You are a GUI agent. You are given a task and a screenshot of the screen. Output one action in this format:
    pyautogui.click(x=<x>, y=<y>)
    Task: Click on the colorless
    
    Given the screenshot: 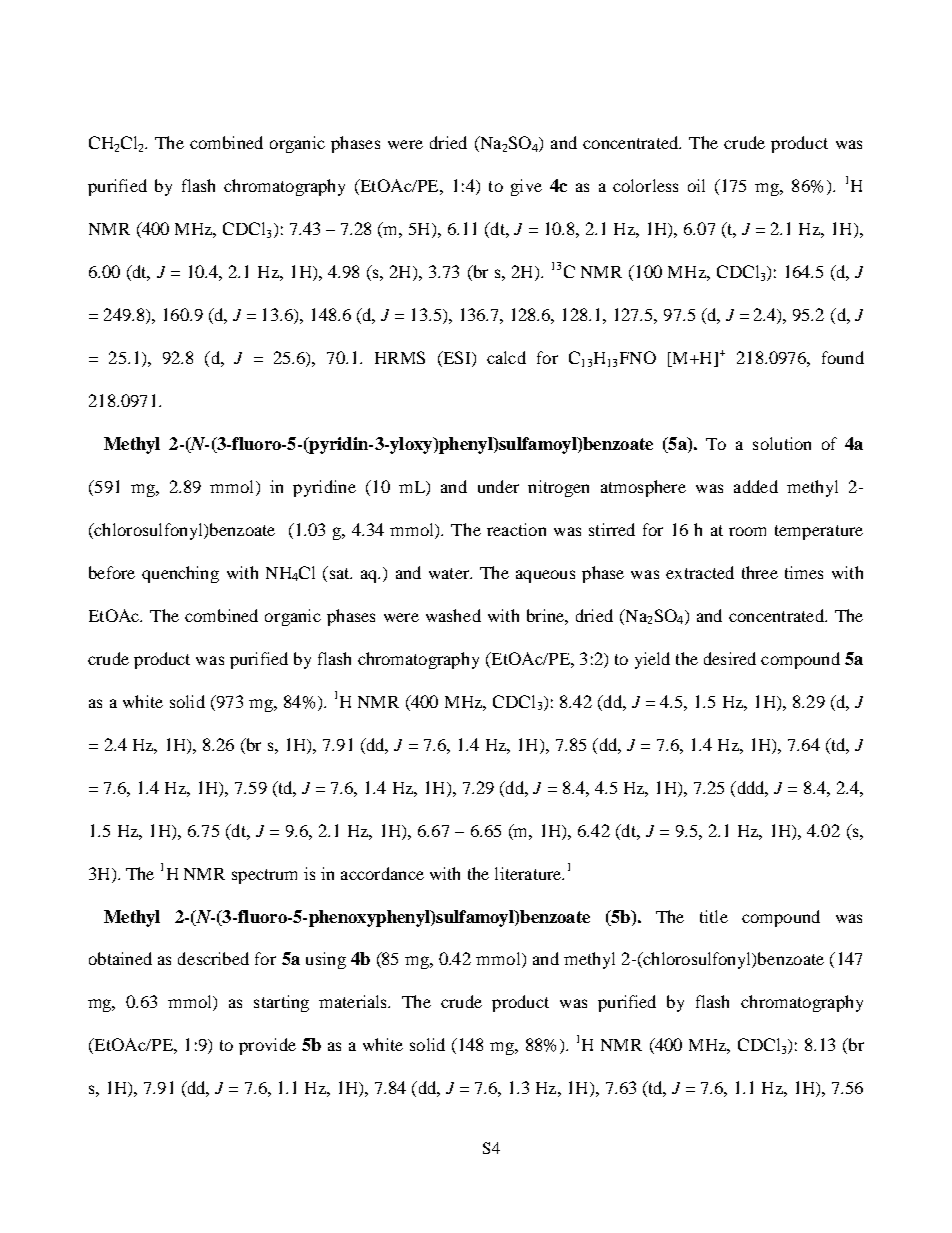 What is the action you would take?
    pyautogui.click(x=645, y=185)
